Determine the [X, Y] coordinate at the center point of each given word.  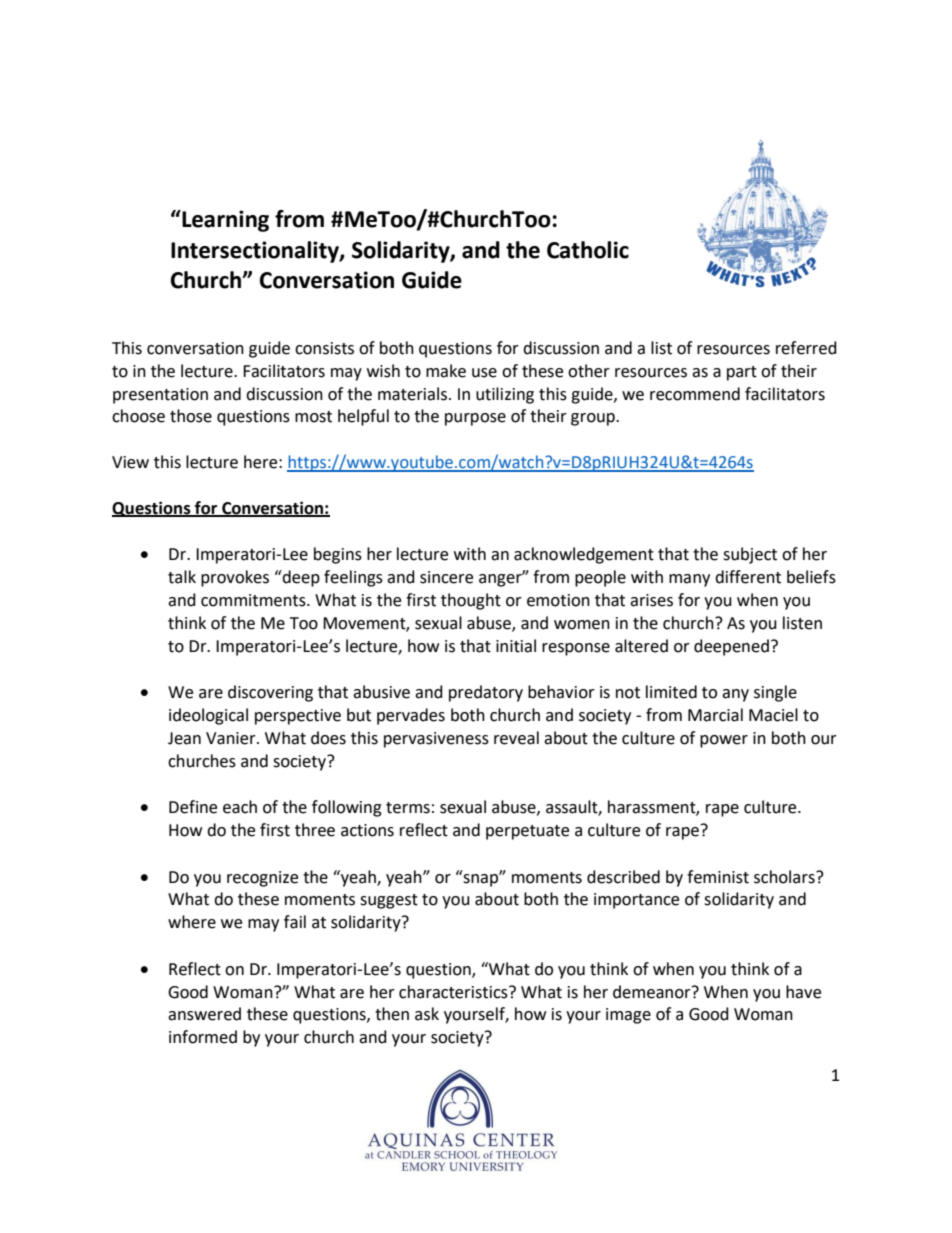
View [130, 462]
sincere [446, 577]
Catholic [588, 250]
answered [204, 1014]
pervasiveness [436, 740]
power [724, 741]
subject [750, 555]
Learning [224, 221]
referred [806, 348]
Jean [184, 738]
